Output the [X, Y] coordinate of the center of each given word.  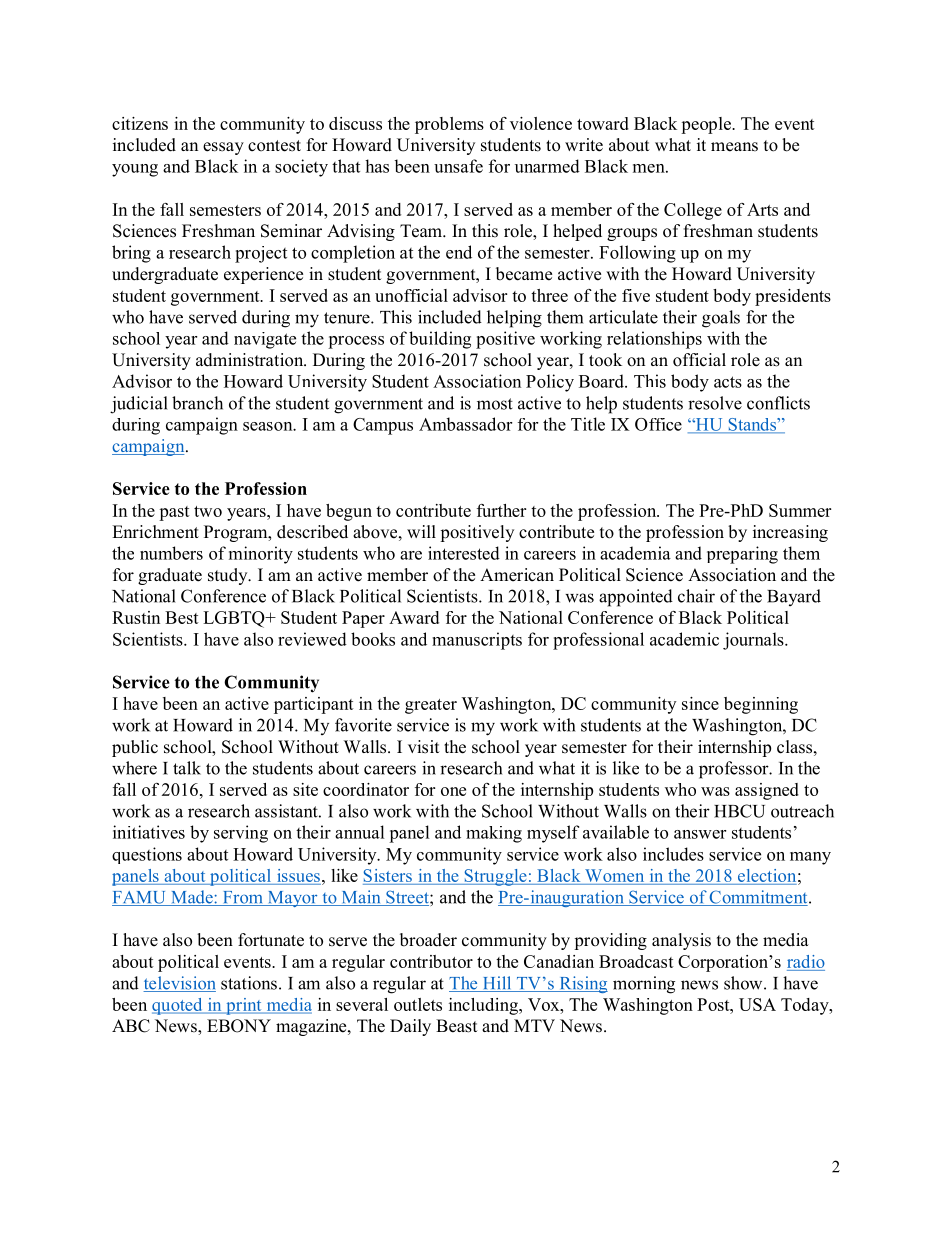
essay [223, 148]
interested [464, 553]
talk [187, 768]
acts [728, 382]
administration [251, 360]
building [440, 340]
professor [735, 770]
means [734, 147]
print [244, 1006]
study [229, 576]
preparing [742, 555]
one [453, 791]
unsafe [458, 166]
